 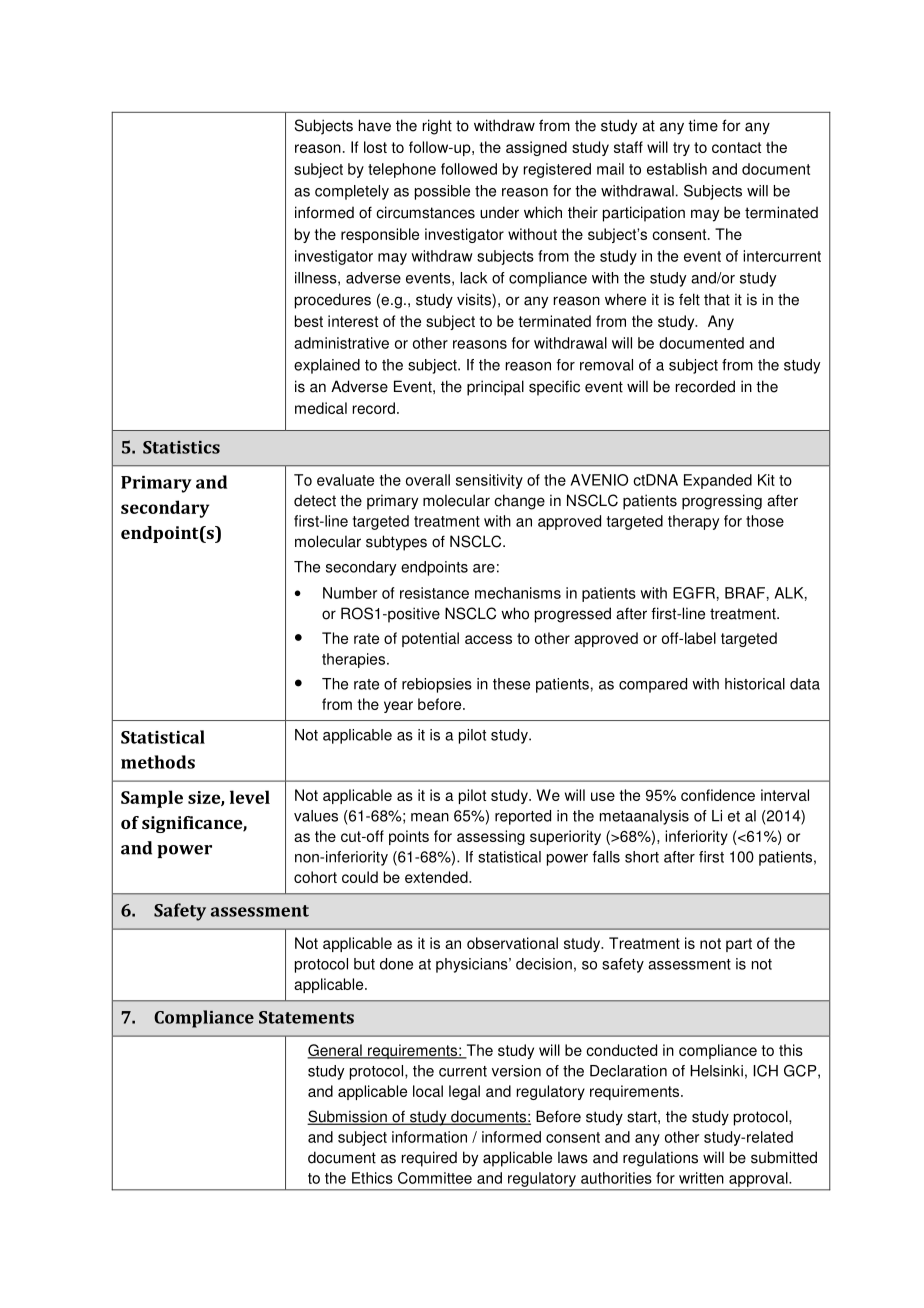 What do you see at coordinates (250, 797) in the screenshot?
I see `level` at bounding box center [250, 797].
